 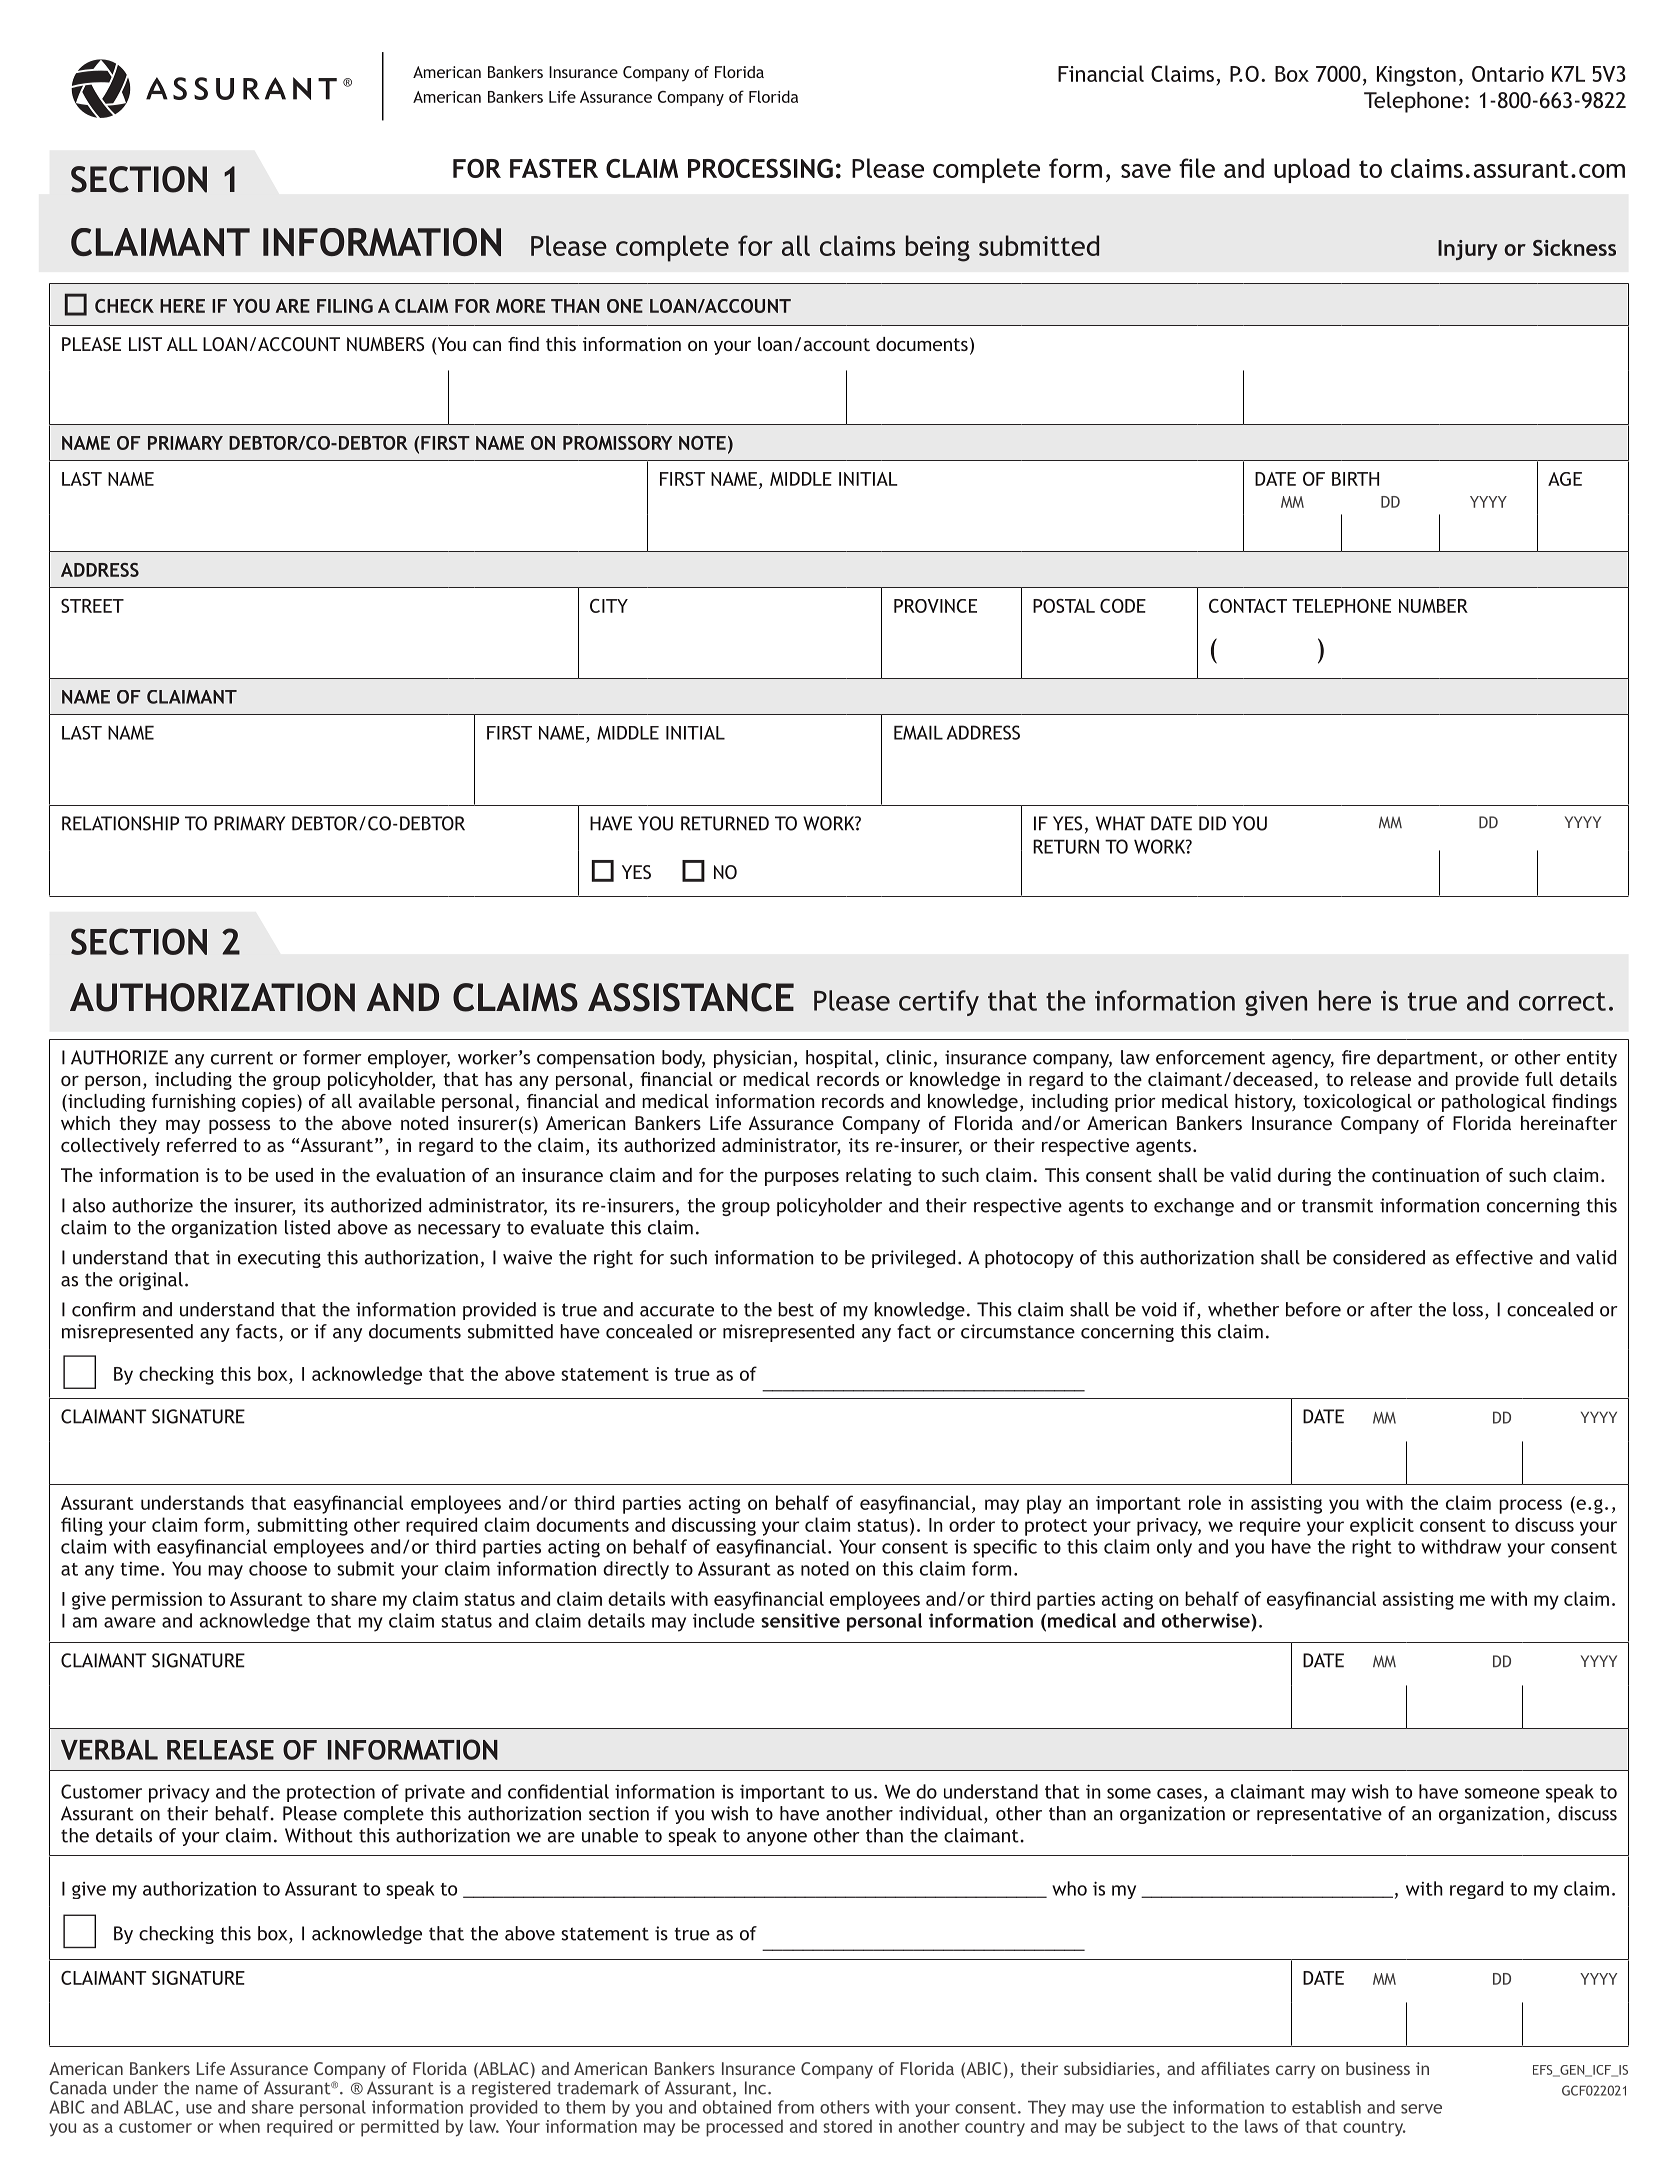 I want to click on being, so click(x=938, y=248).
